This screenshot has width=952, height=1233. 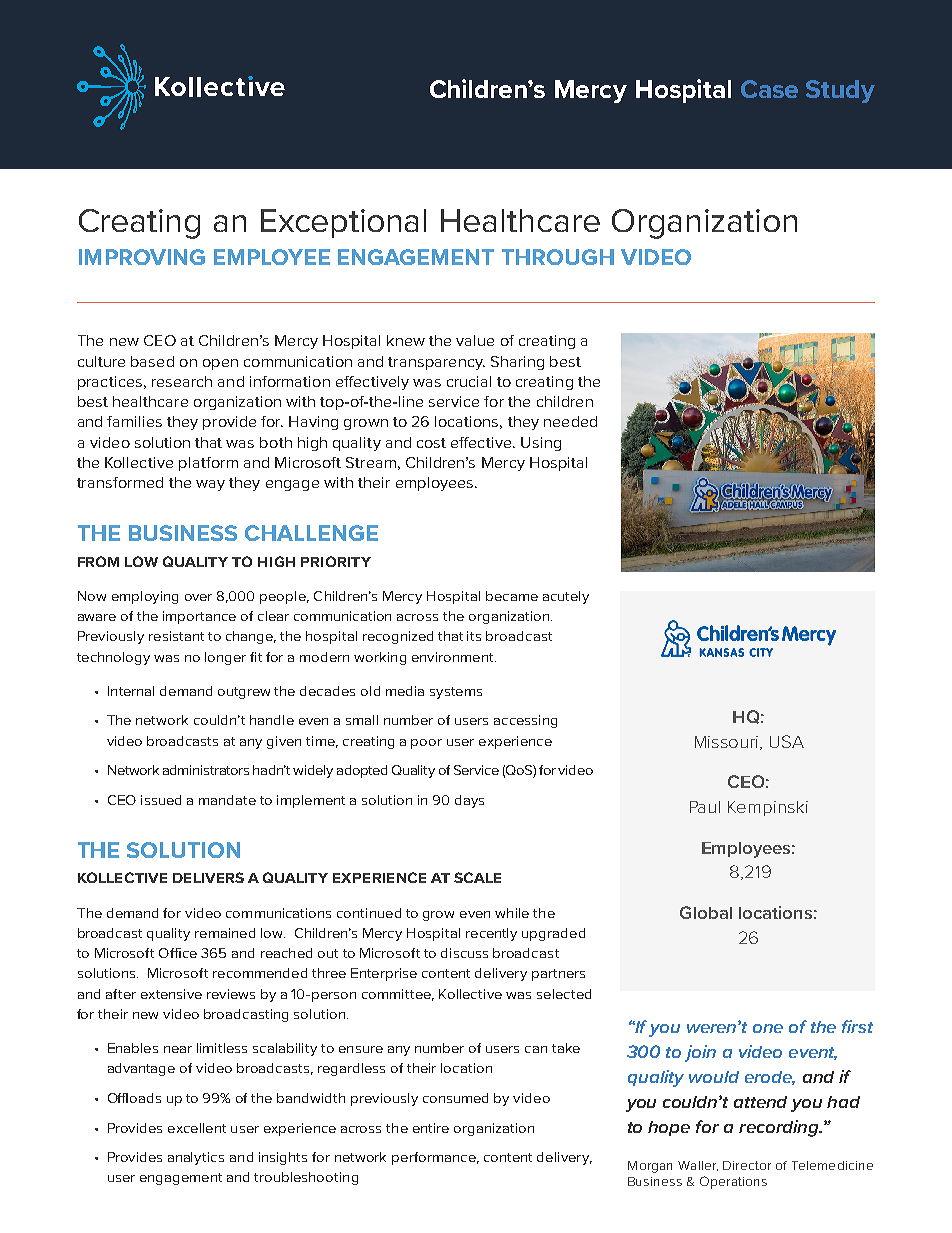 I want to click on resistant, so click(x=176, y=636).
